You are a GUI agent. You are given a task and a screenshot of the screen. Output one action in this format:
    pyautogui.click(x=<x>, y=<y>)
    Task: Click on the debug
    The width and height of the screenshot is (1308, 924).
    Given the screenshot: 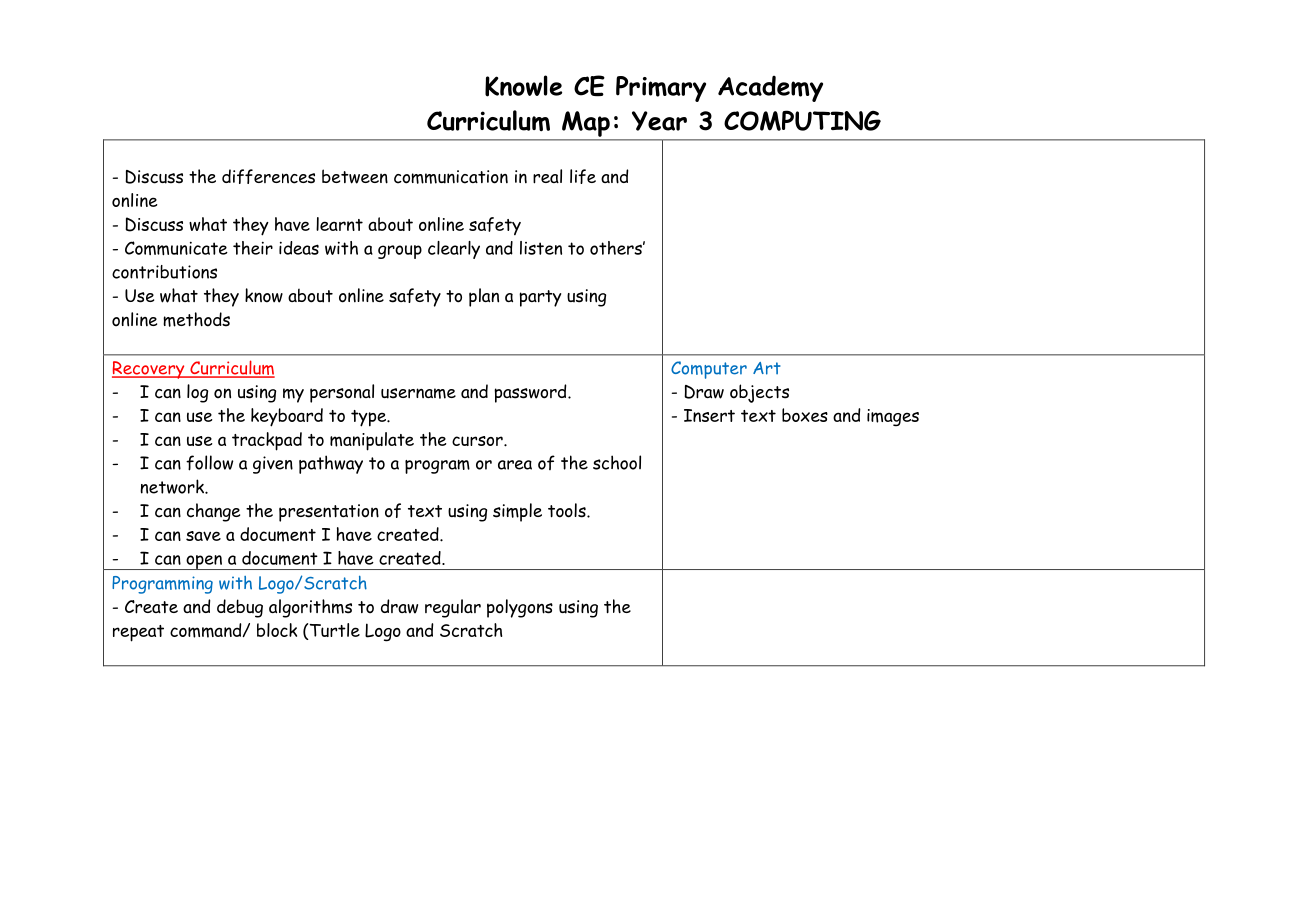 What is the action you would take?
    pyautogui.click(x=240, y=608)
